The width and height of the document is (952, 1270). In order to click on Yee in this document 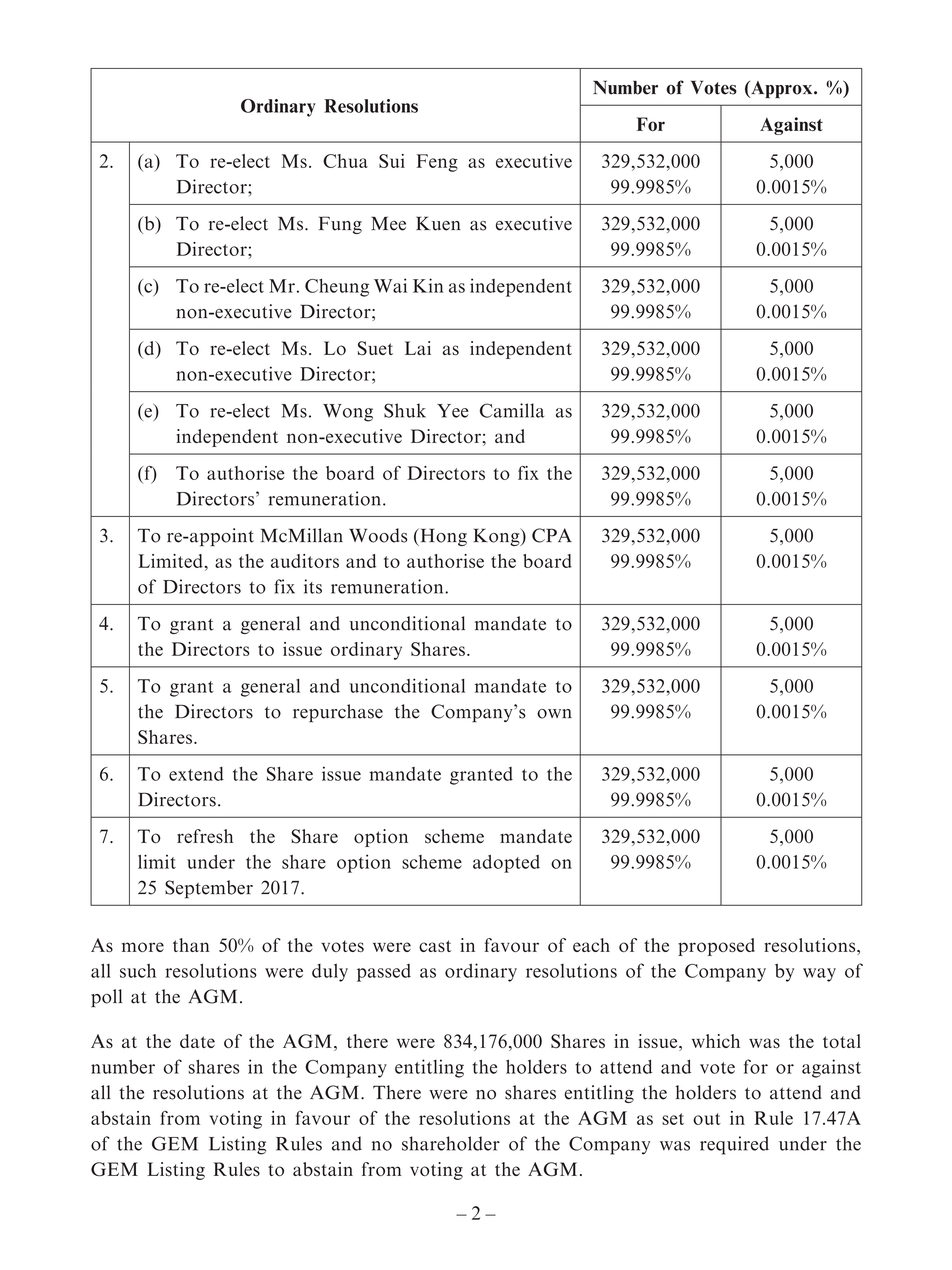, I will do `click(453, 411)`.
